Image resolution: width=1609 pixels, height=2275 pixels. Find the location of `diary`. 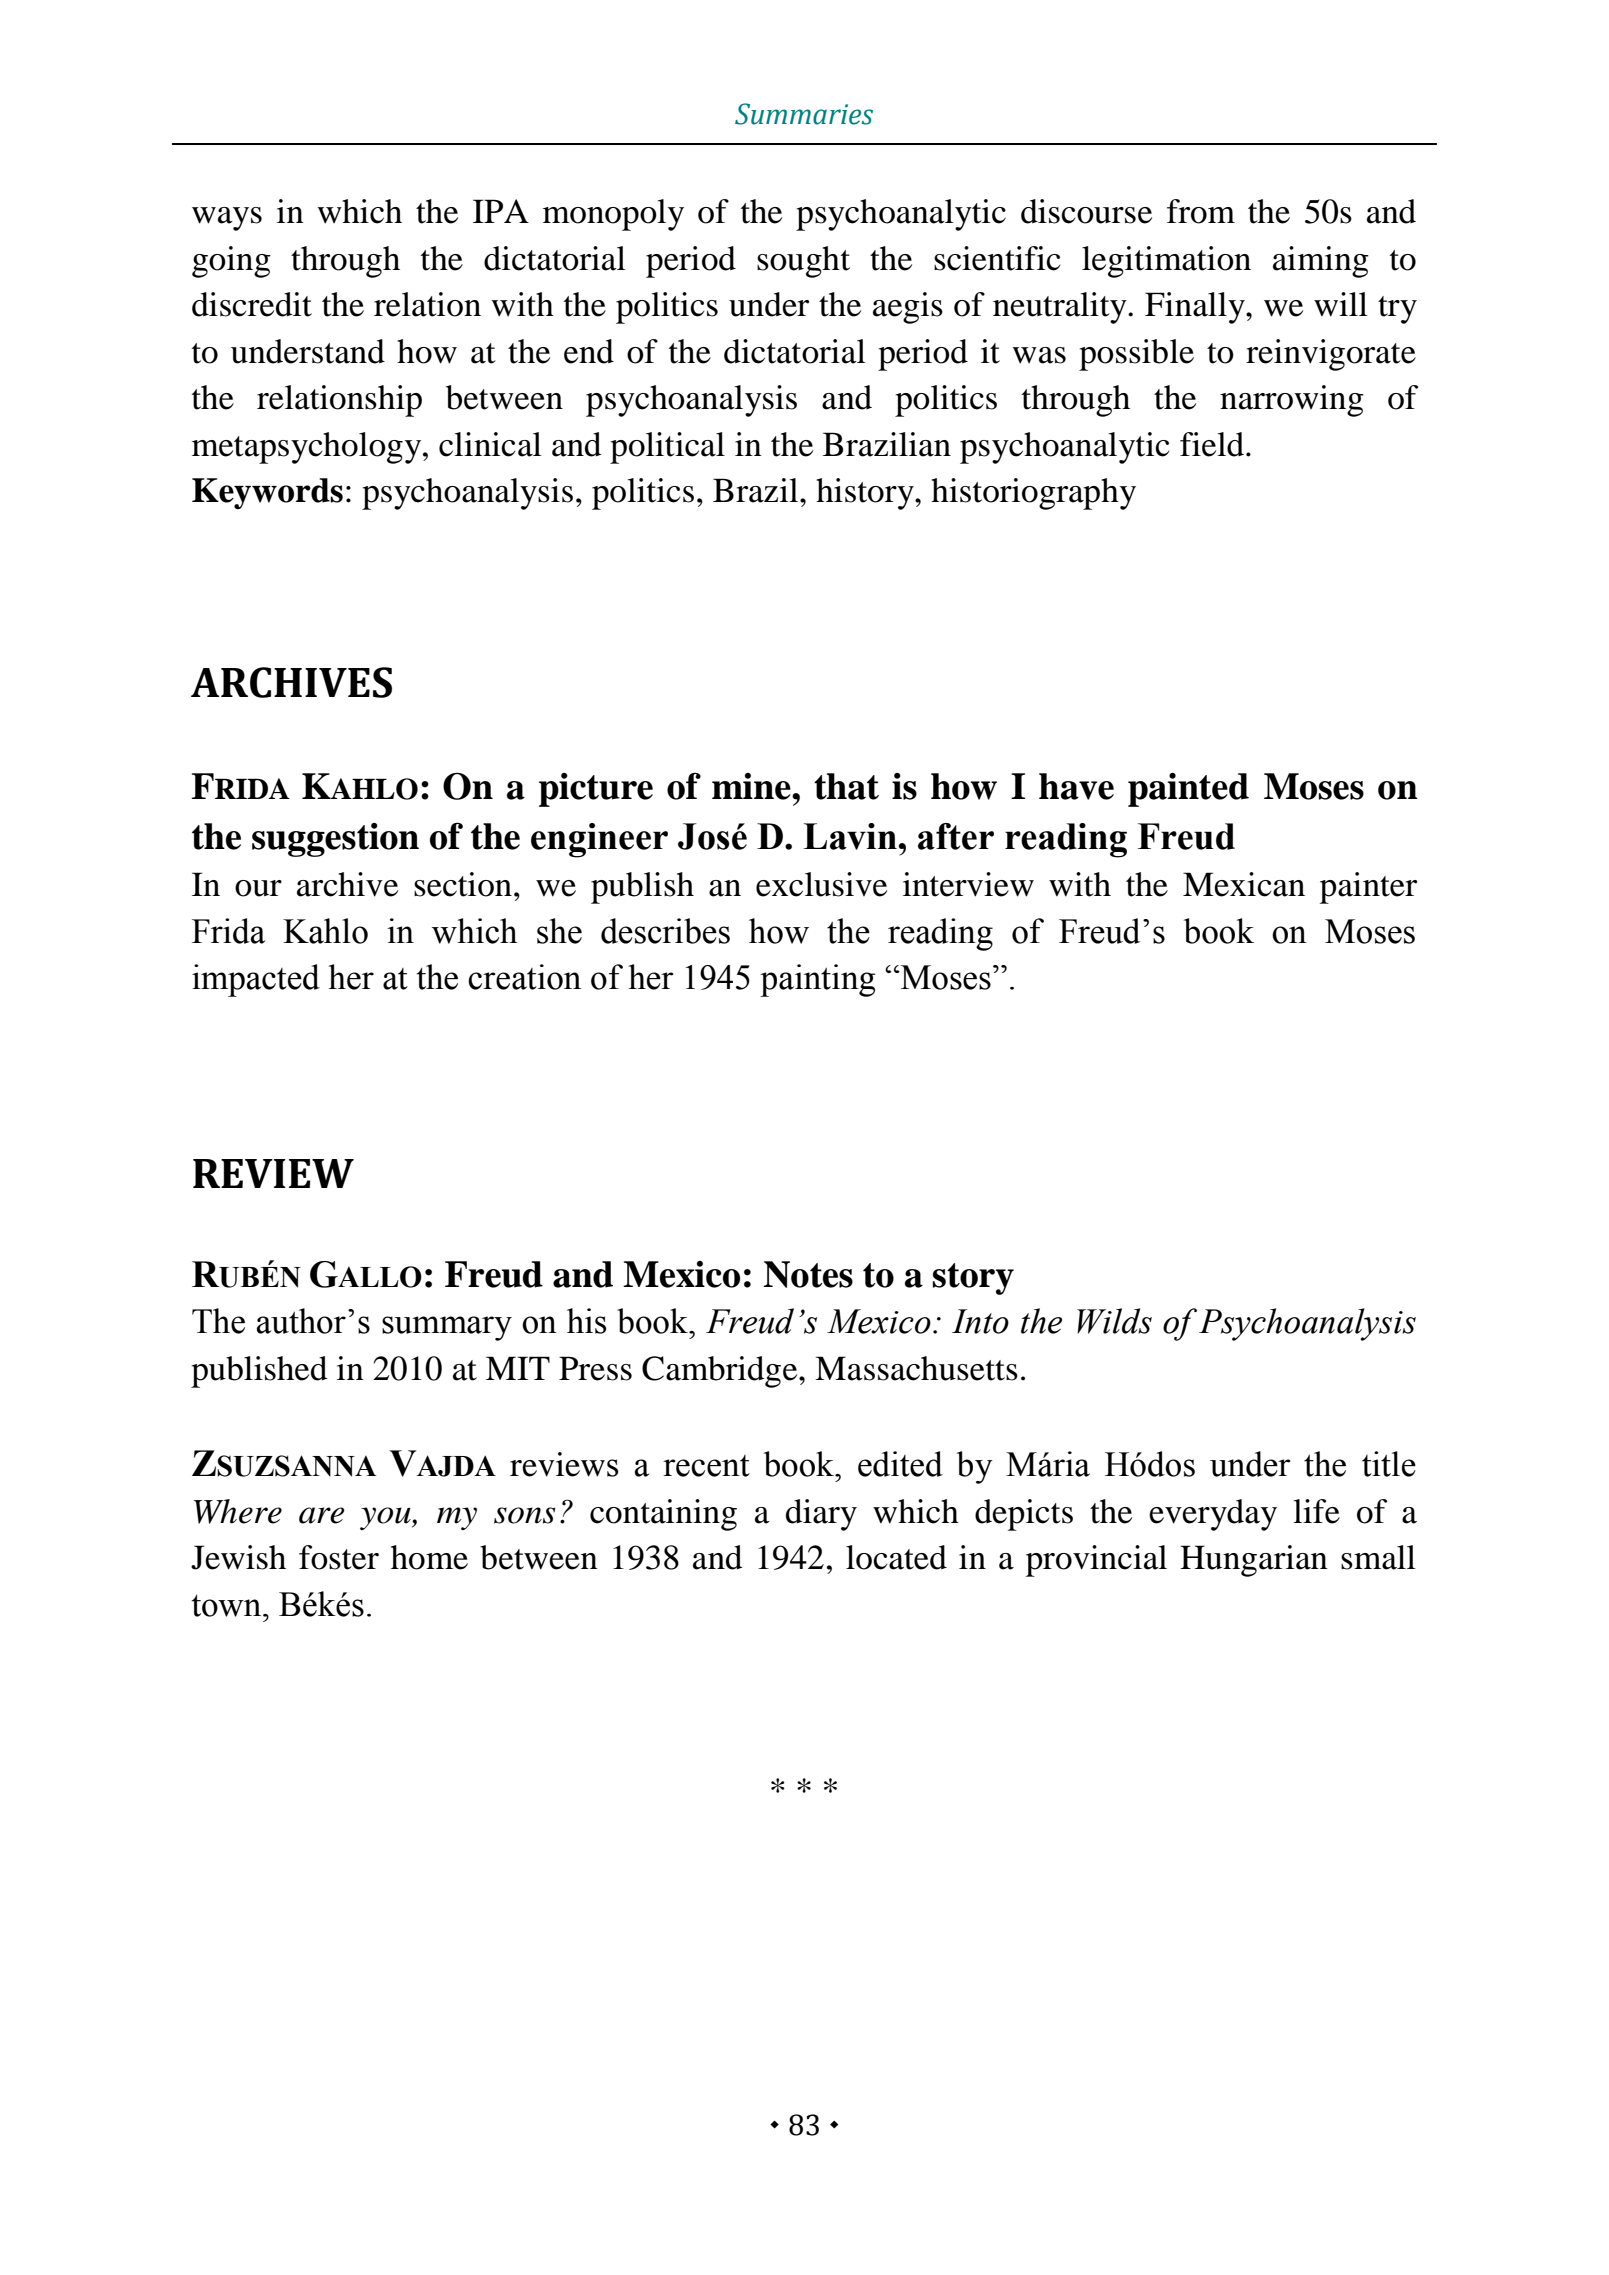

diary is located at coordinates (821, 1515).
